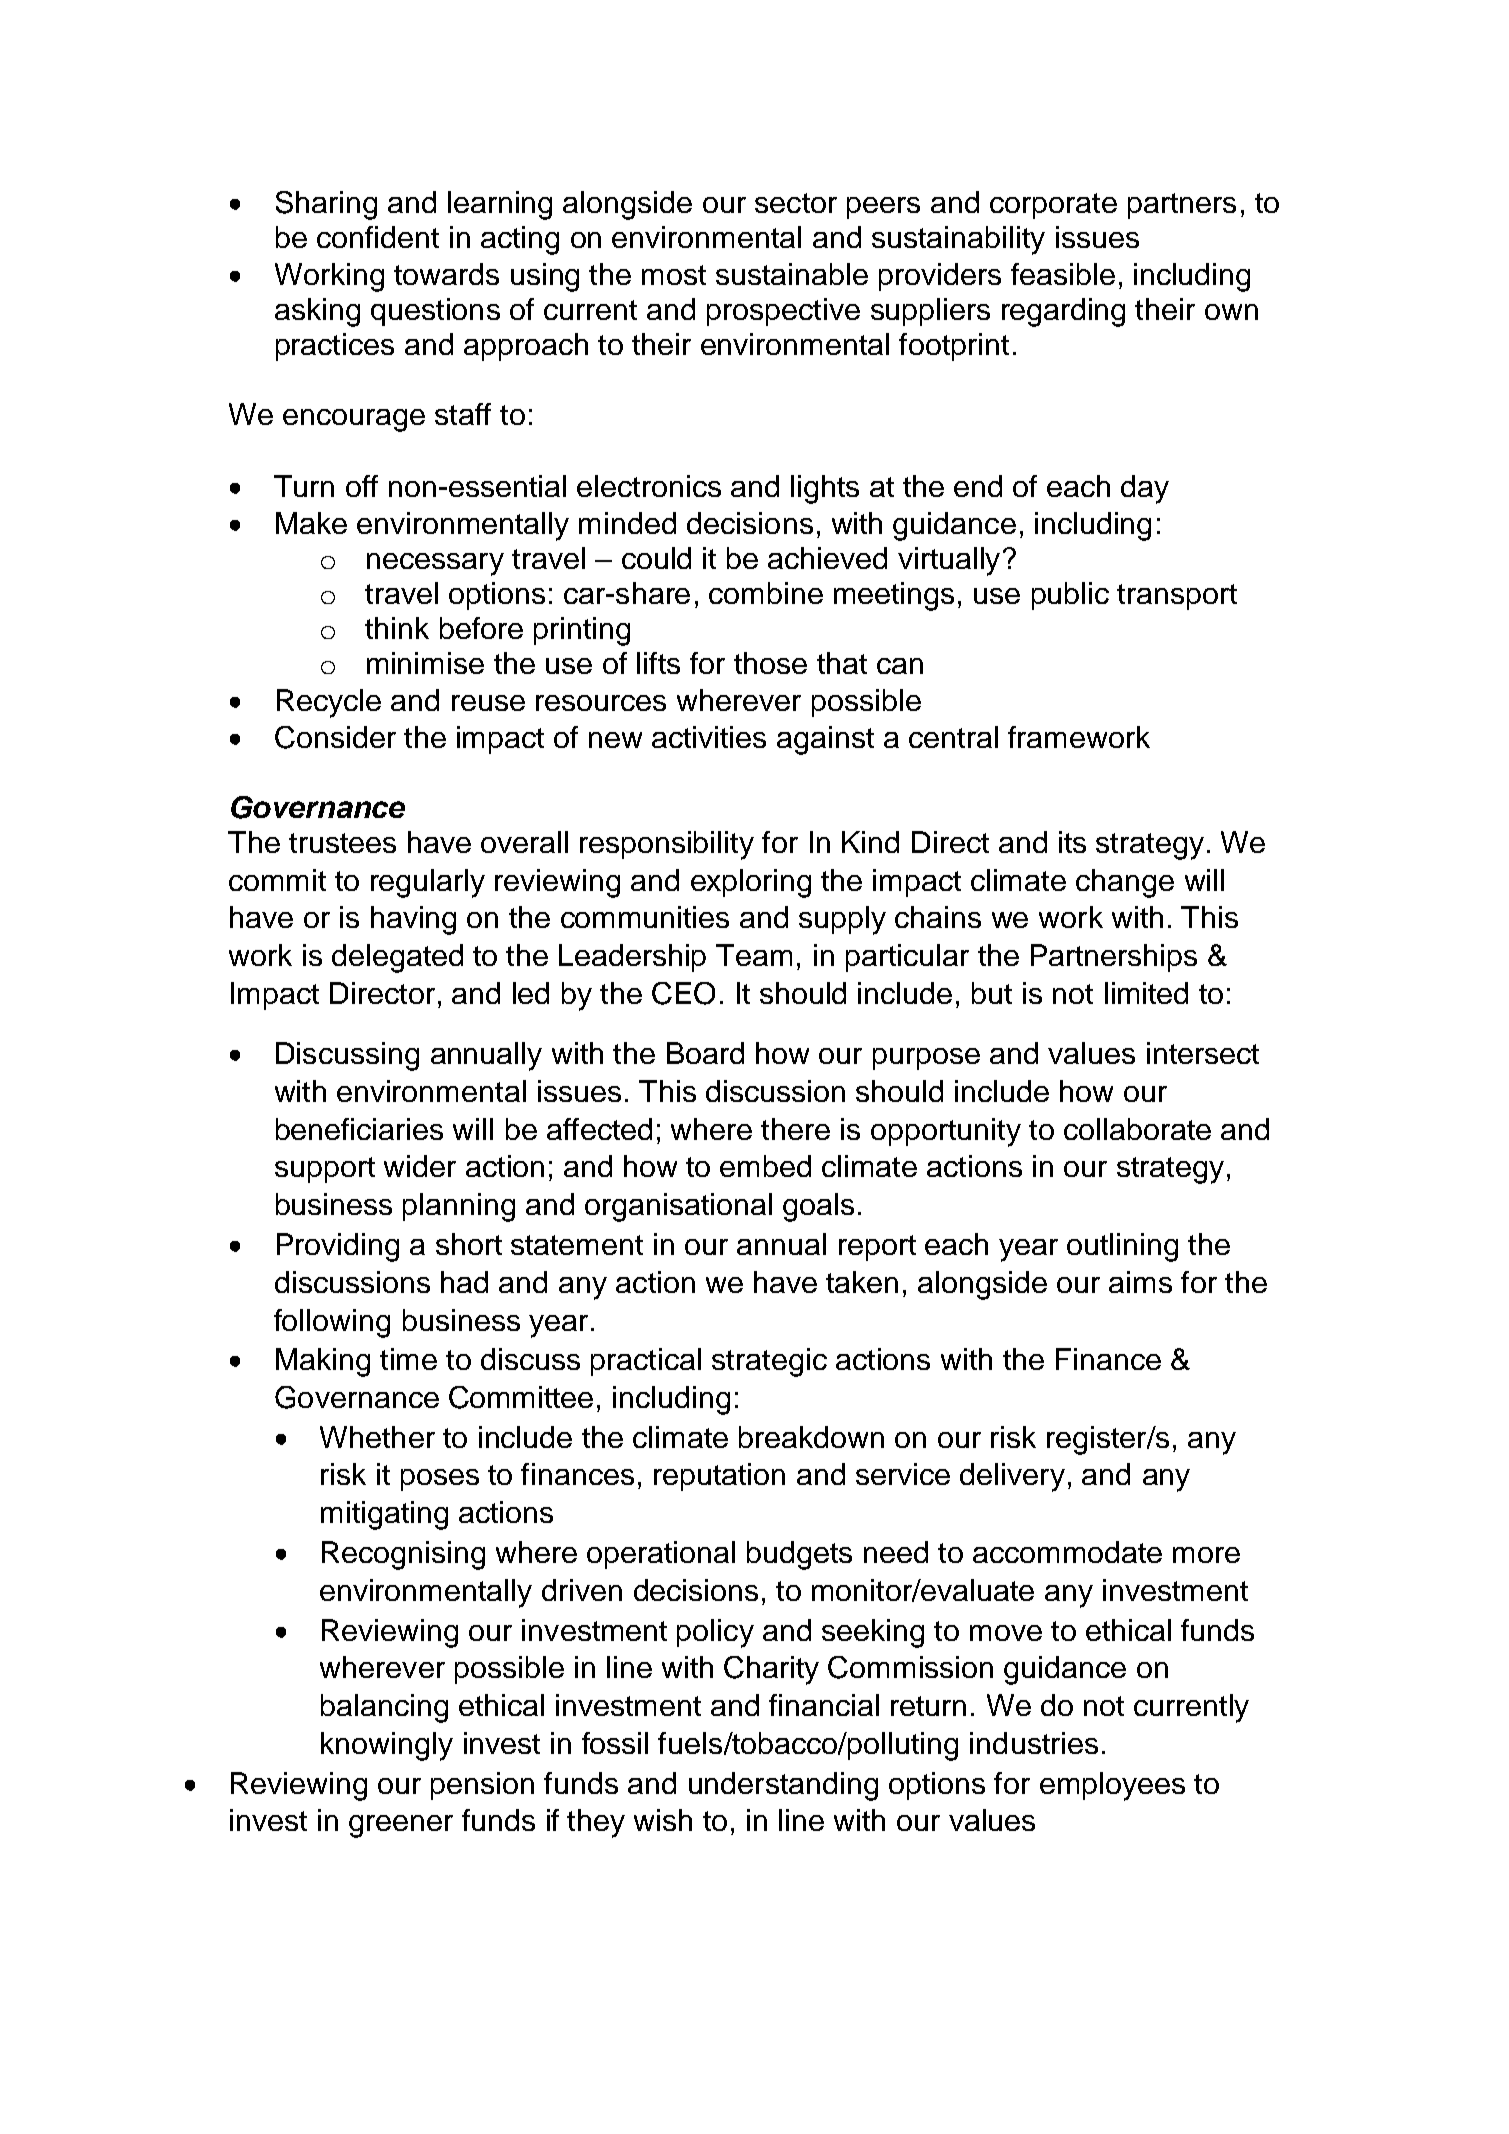  I want to click on employees, so click(1112, 1786).
